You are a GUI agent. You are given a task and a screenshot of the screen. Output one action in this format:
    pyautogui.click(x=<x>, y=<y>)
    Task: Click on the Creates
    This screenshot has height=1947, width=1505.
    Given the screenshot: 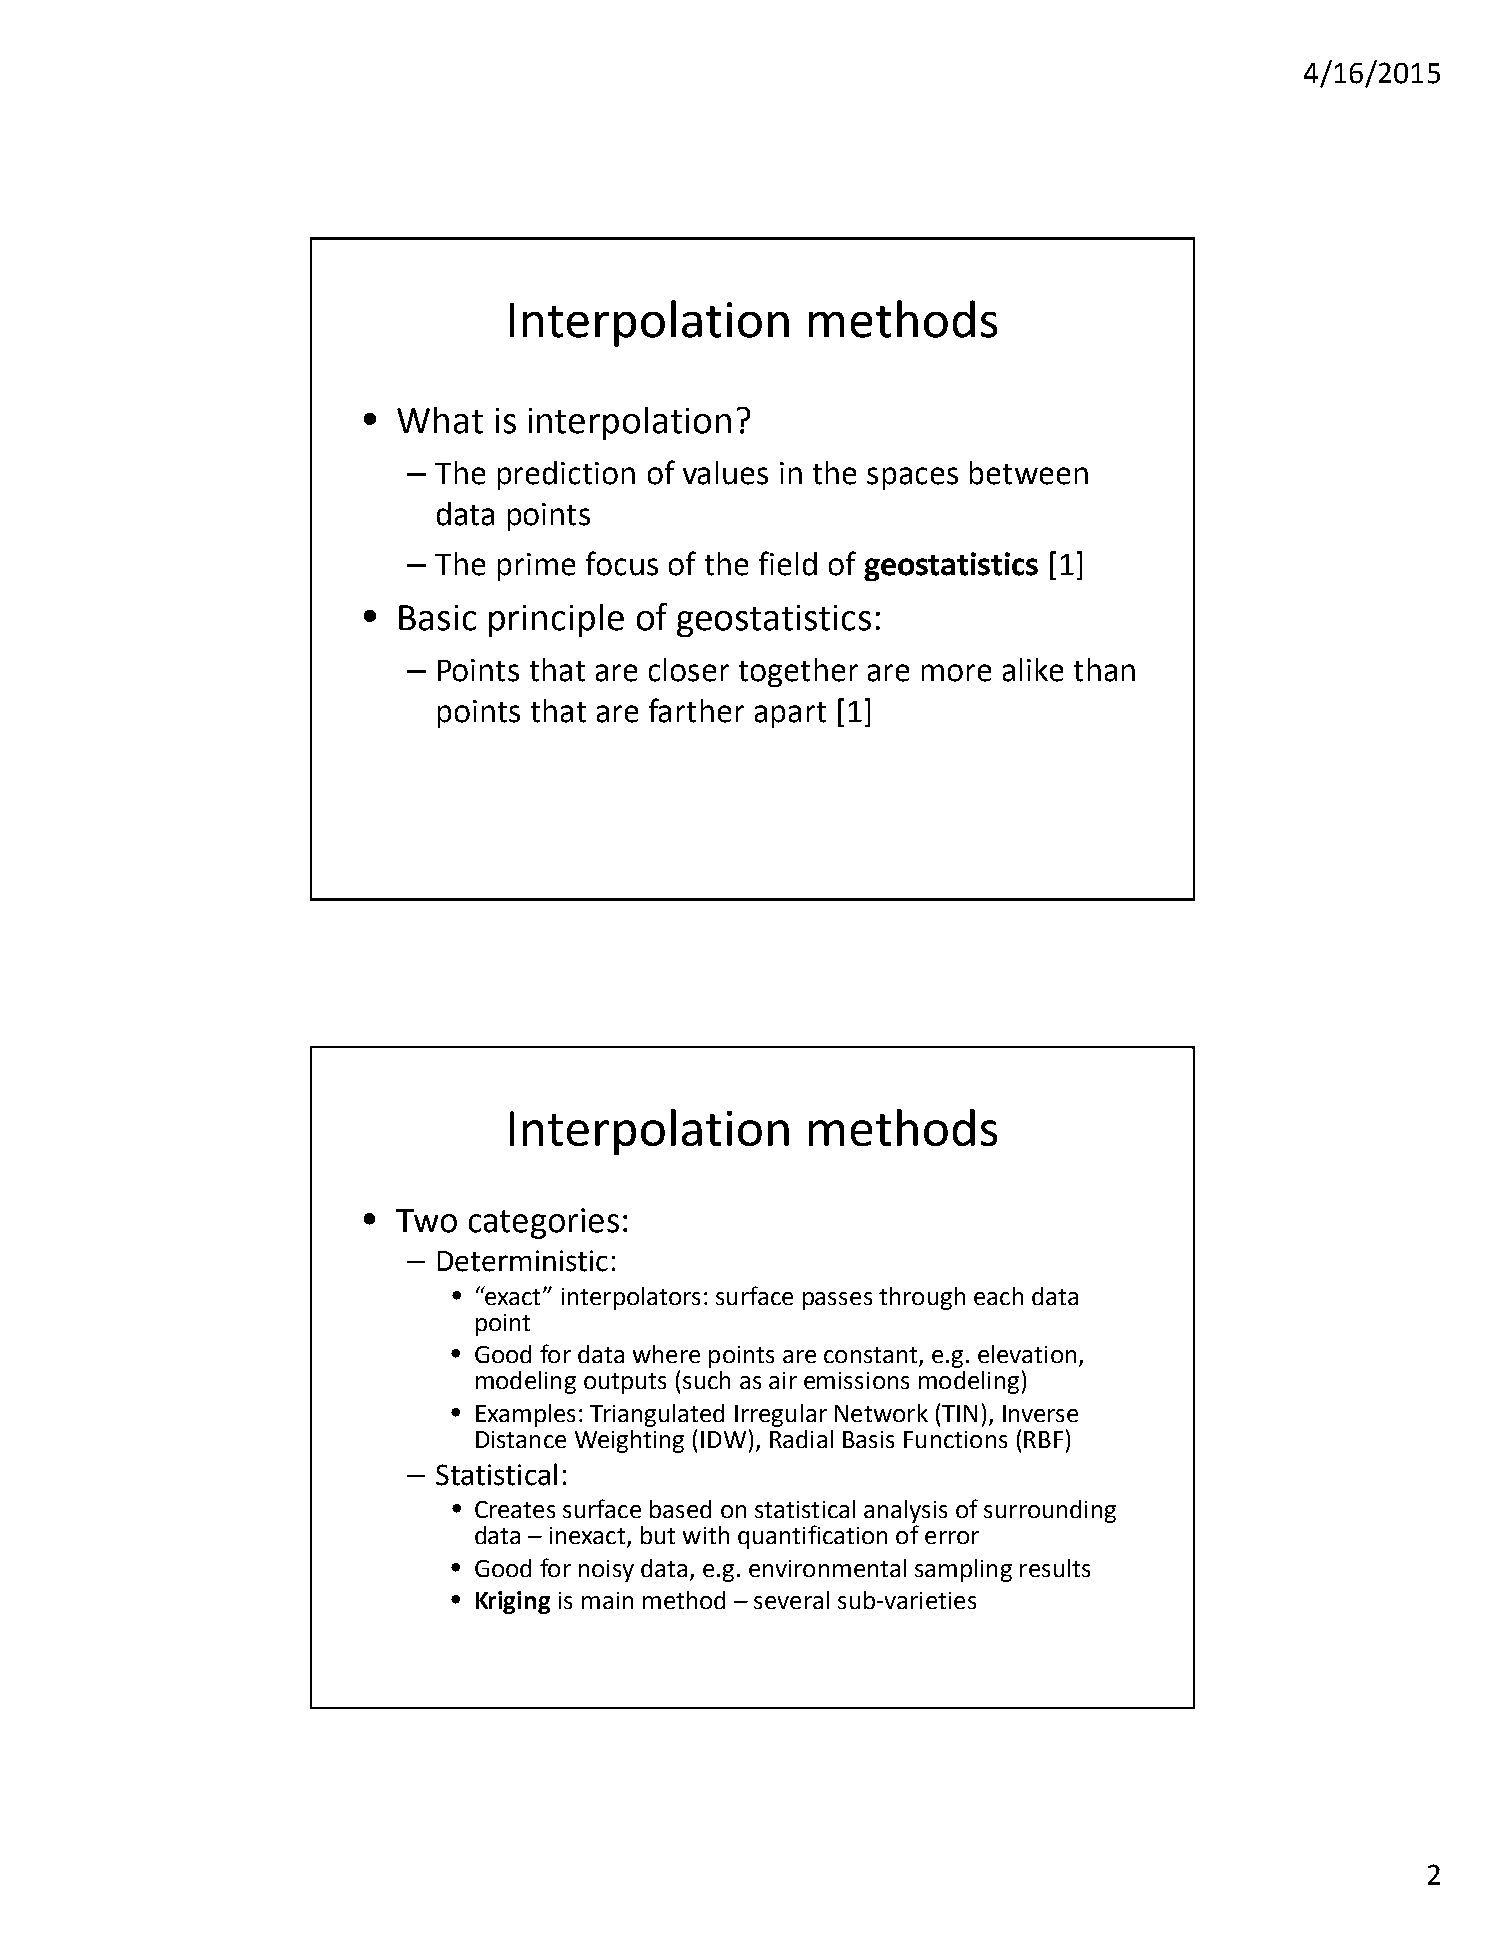 What is the action you would take?
    pyautogui.click(x=515, y=1509)
